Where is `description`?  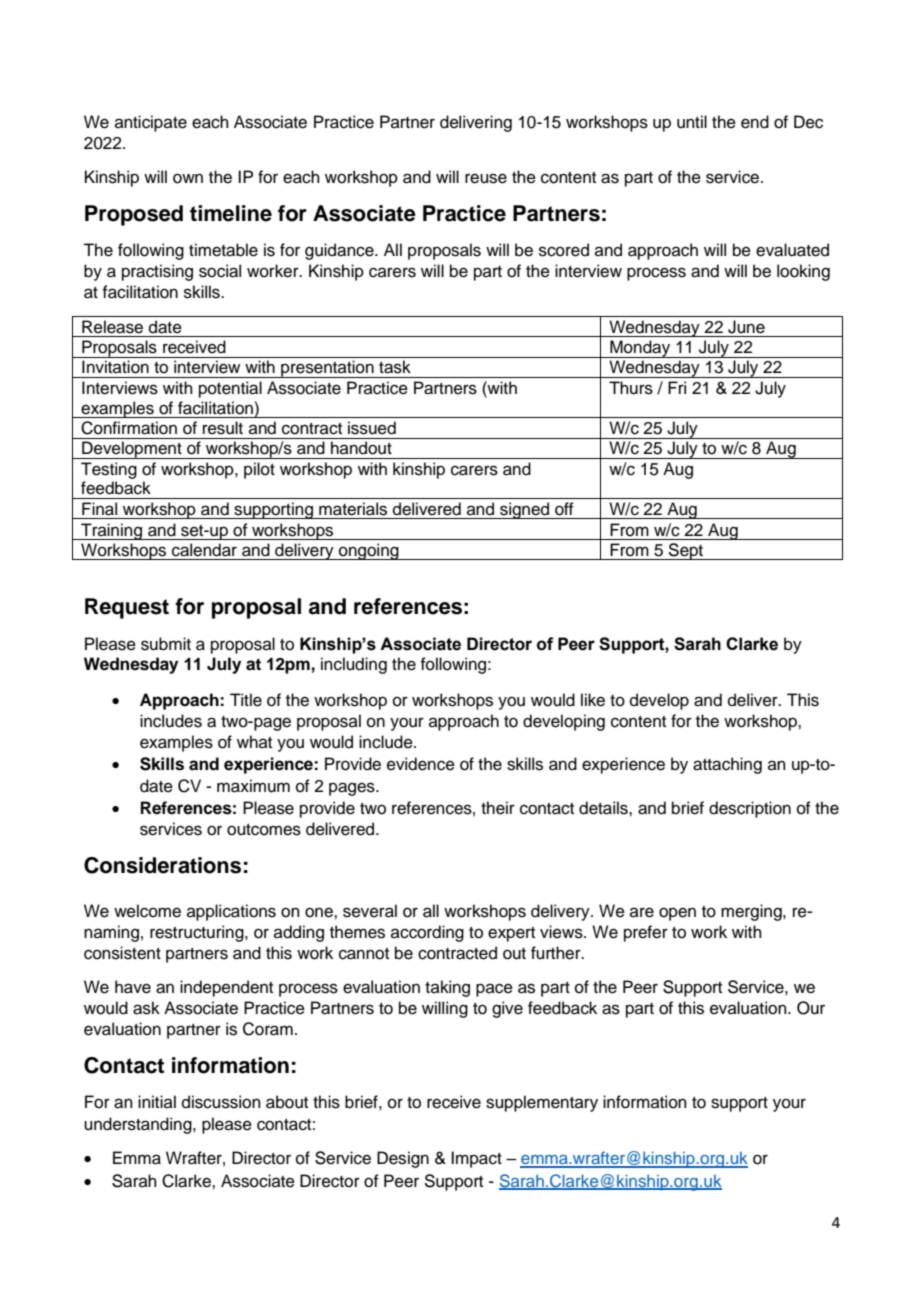
description is located at coordinates (750, 809).
